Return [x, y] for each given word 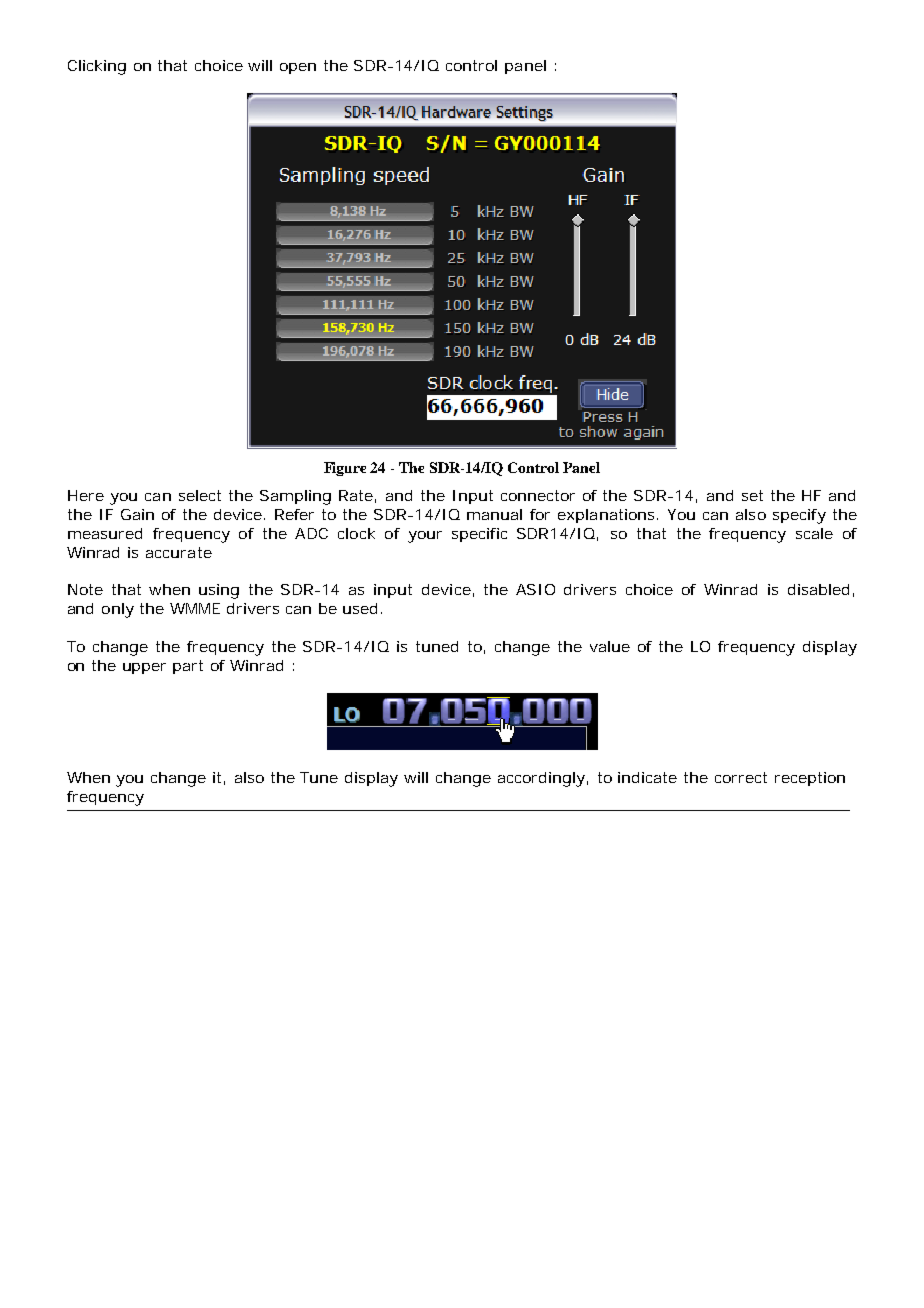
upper [144, 668]
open [298, 68]
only [118, 610]
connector [538, 495]
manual [494, 514]
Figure [345, 469]
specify [799, 516]
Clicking [97, 67]
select [200, 495]
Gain [137, 514]
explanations [606, 516]
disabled [818, 589]
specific [479, 535]
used [360, 608]
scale [814, 533]
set [752, 495]
